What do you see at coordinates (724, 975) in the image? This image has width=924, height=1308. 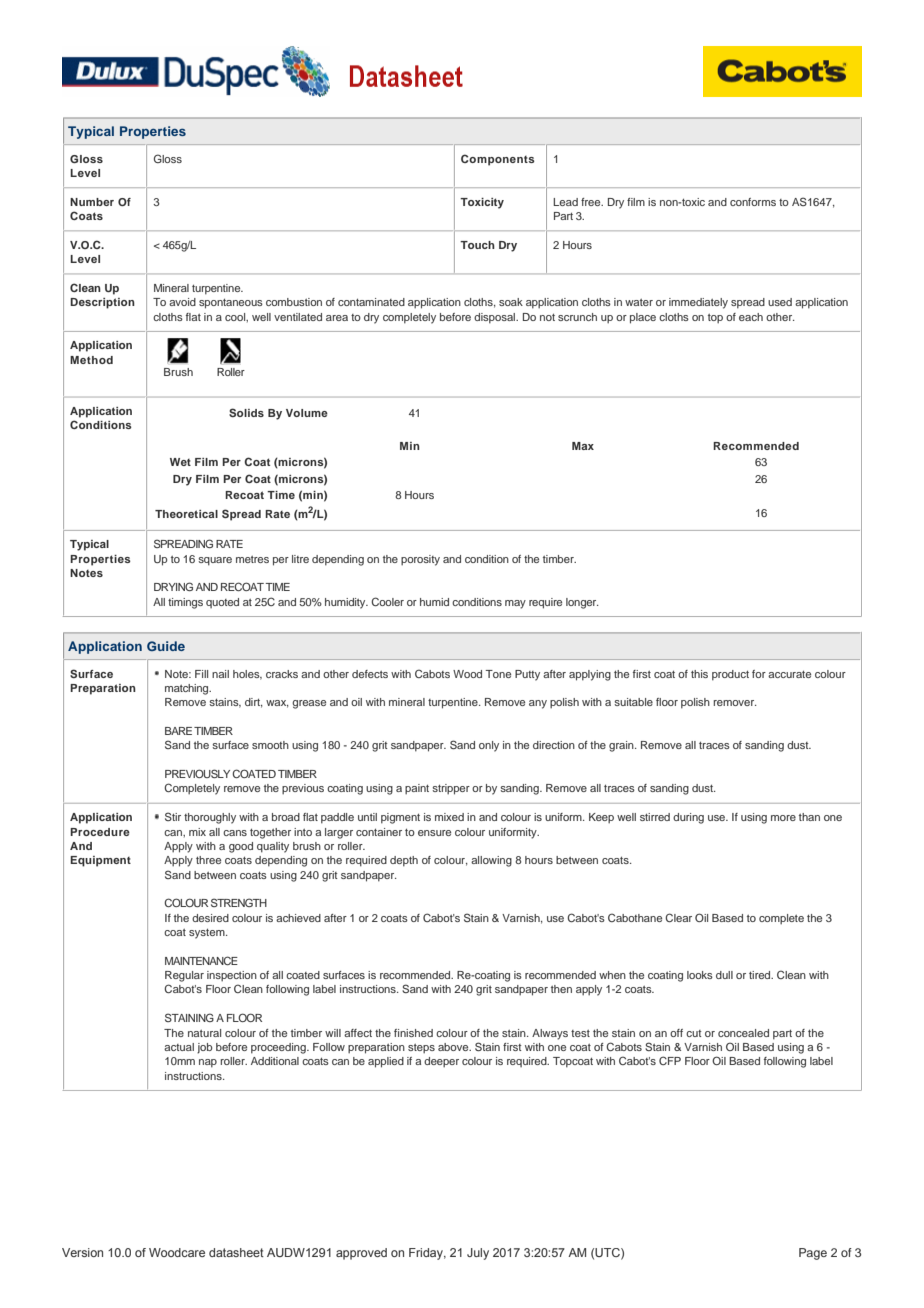 I see `dull` at bounding box center [724, 975].
